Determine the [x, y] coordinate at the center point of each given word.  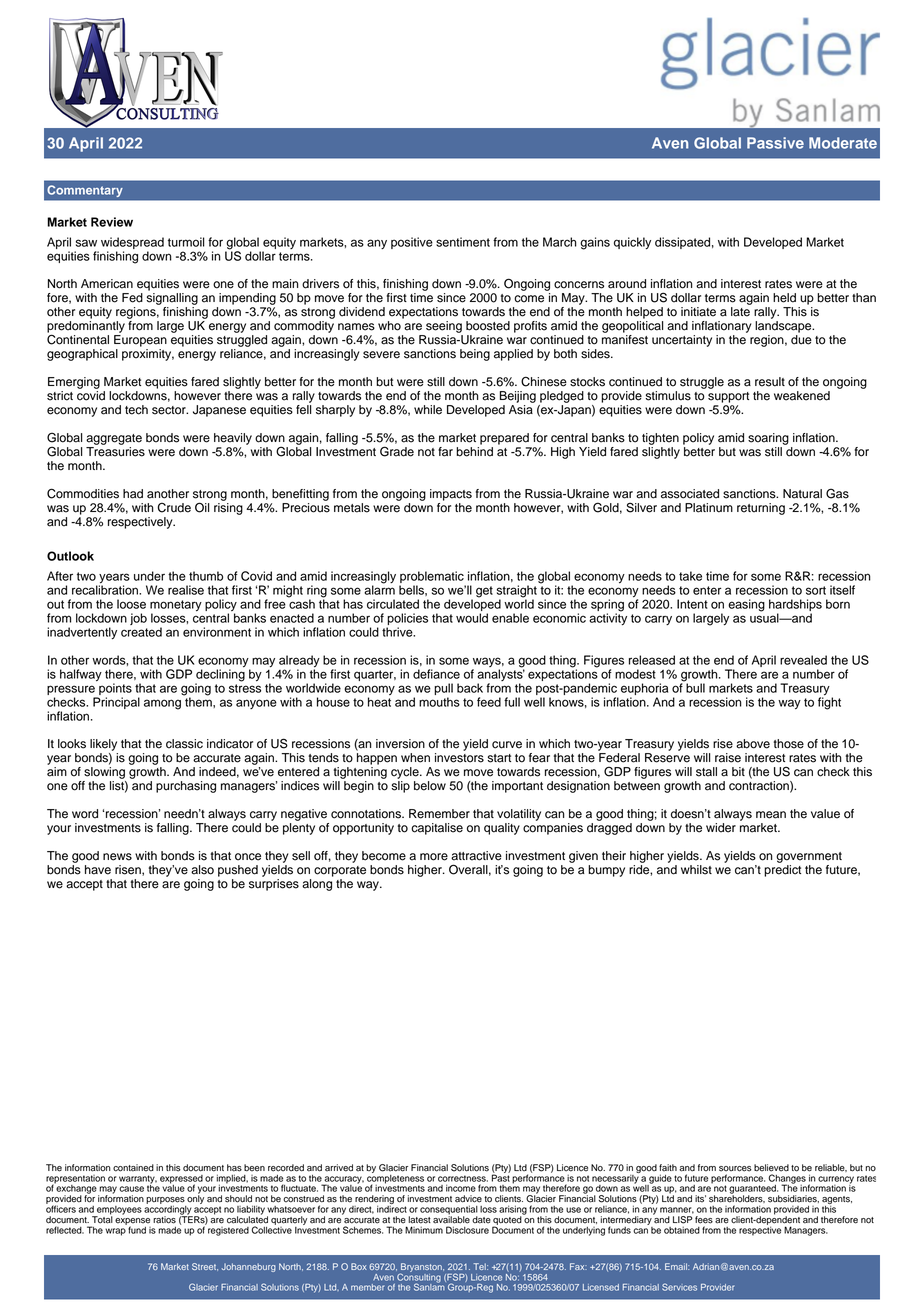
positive [412, 243]
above [753, 744]
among [162, 704]
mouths [439, 702]
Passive [775, 143]
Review [112, 222]
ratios [164, 1220]
